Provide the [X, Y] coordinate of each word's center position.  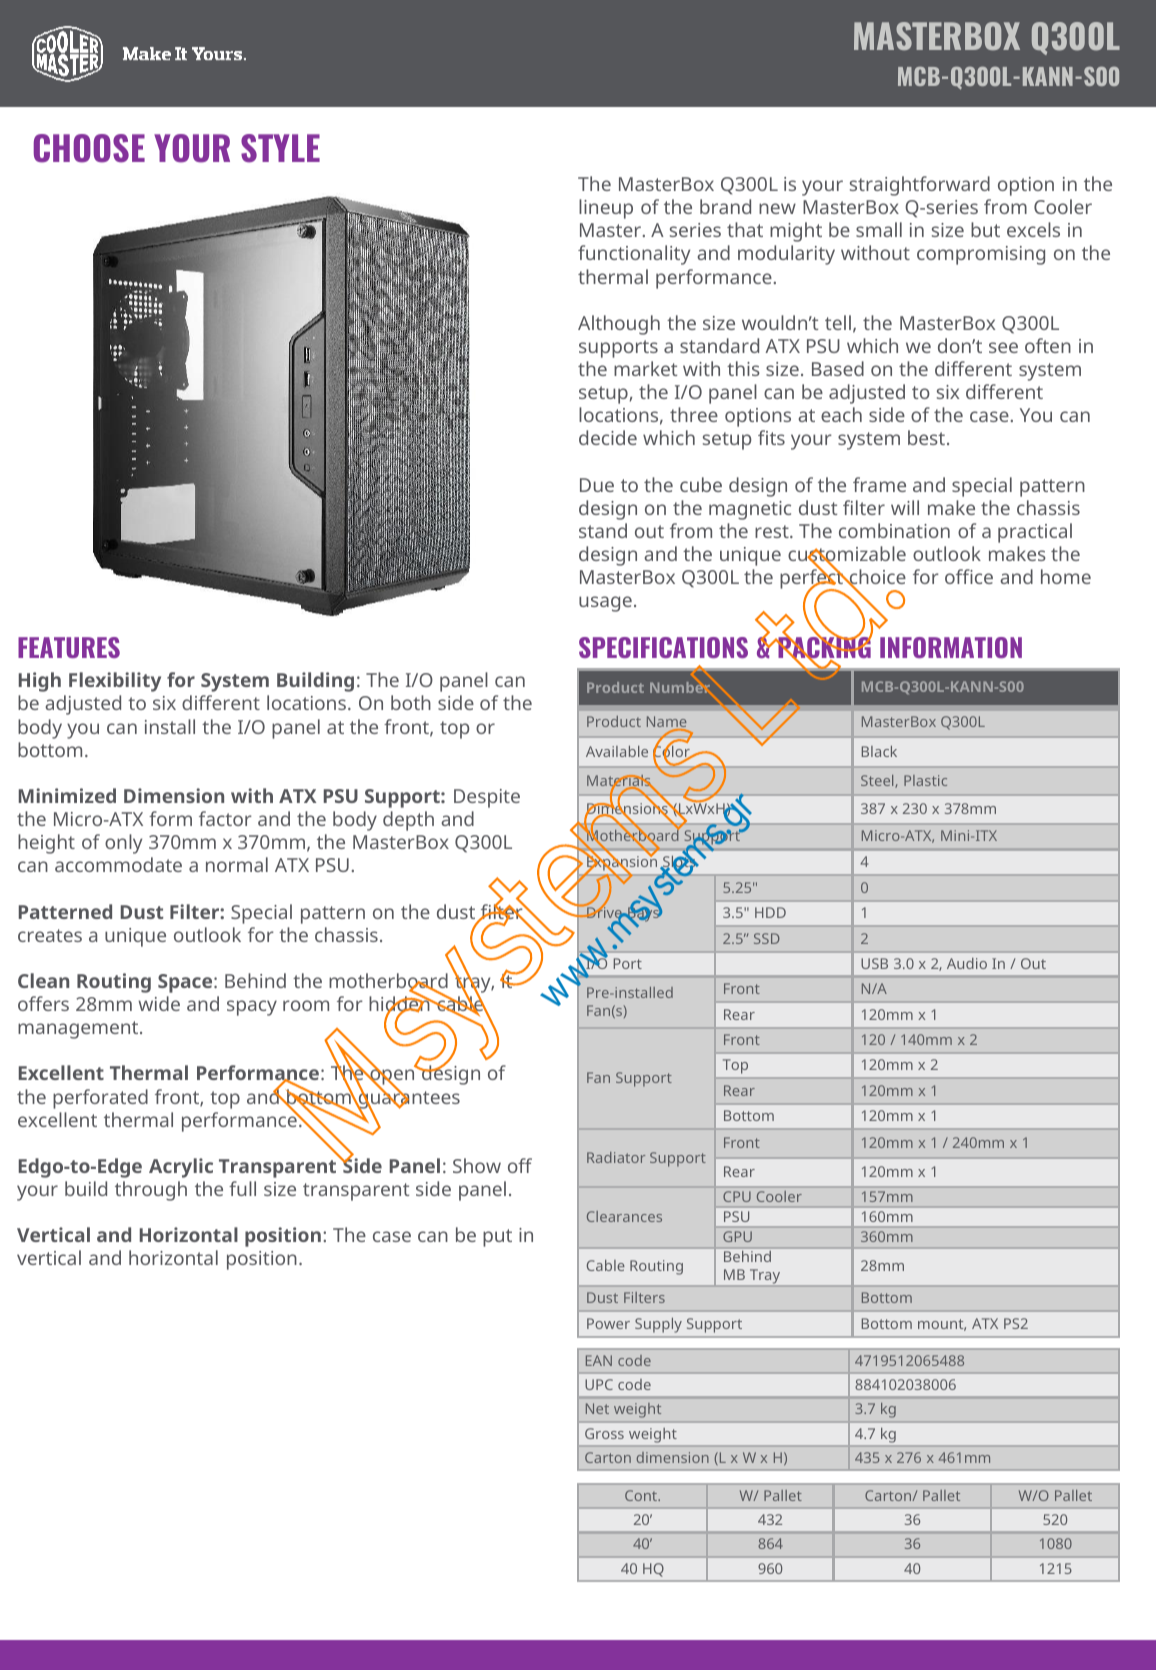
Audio [967, 963]
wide [159, 1003]
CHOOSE [89, 148]
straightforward [920, 186]
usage [605, 604]
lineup [606, 209]
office [969, 576]
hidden [400, 1004]
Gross [604, 1433]
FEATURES [69, 647]
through [151, 1191]
